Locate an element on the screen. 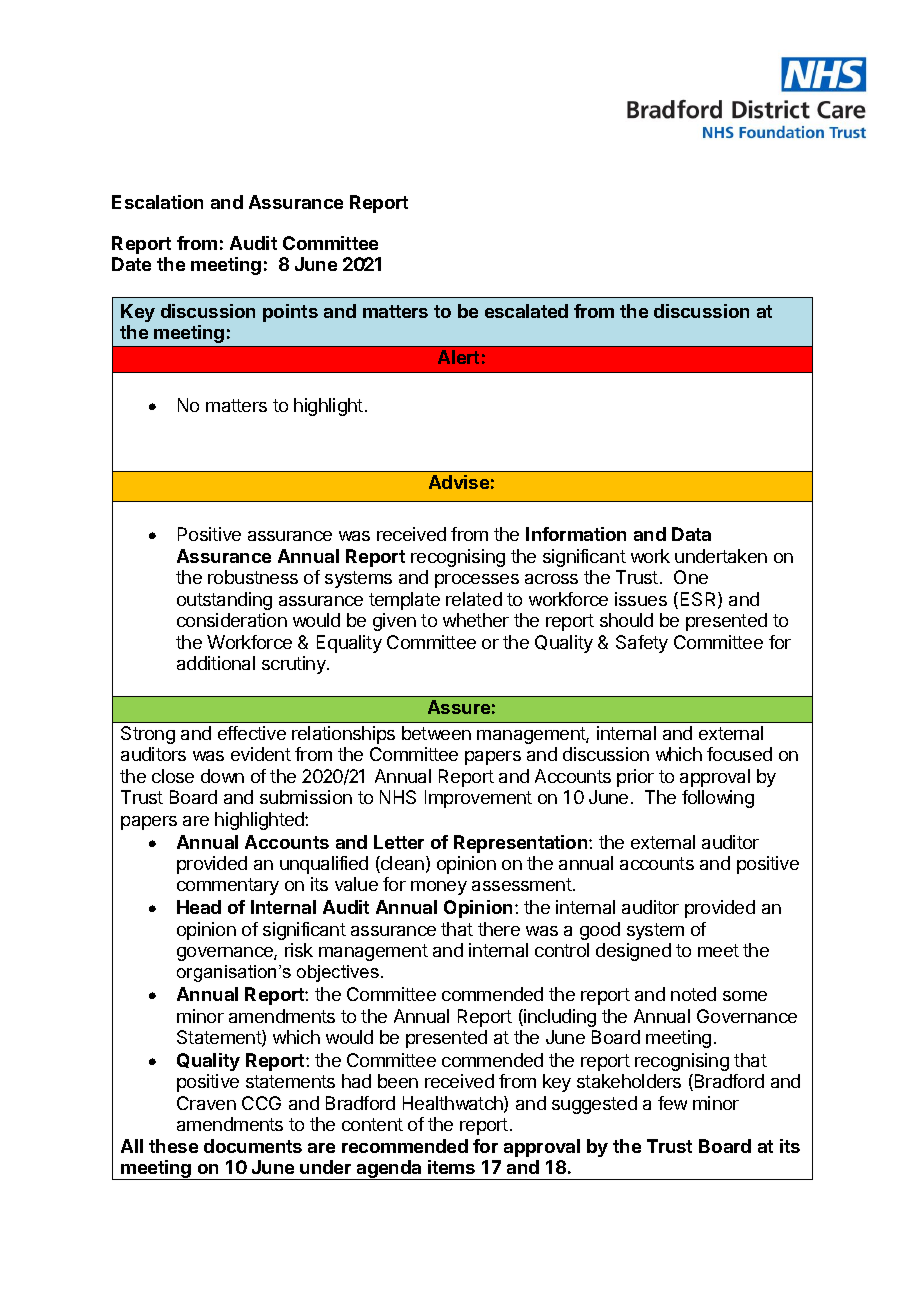  Letter is located at coordinates (399, 842).
